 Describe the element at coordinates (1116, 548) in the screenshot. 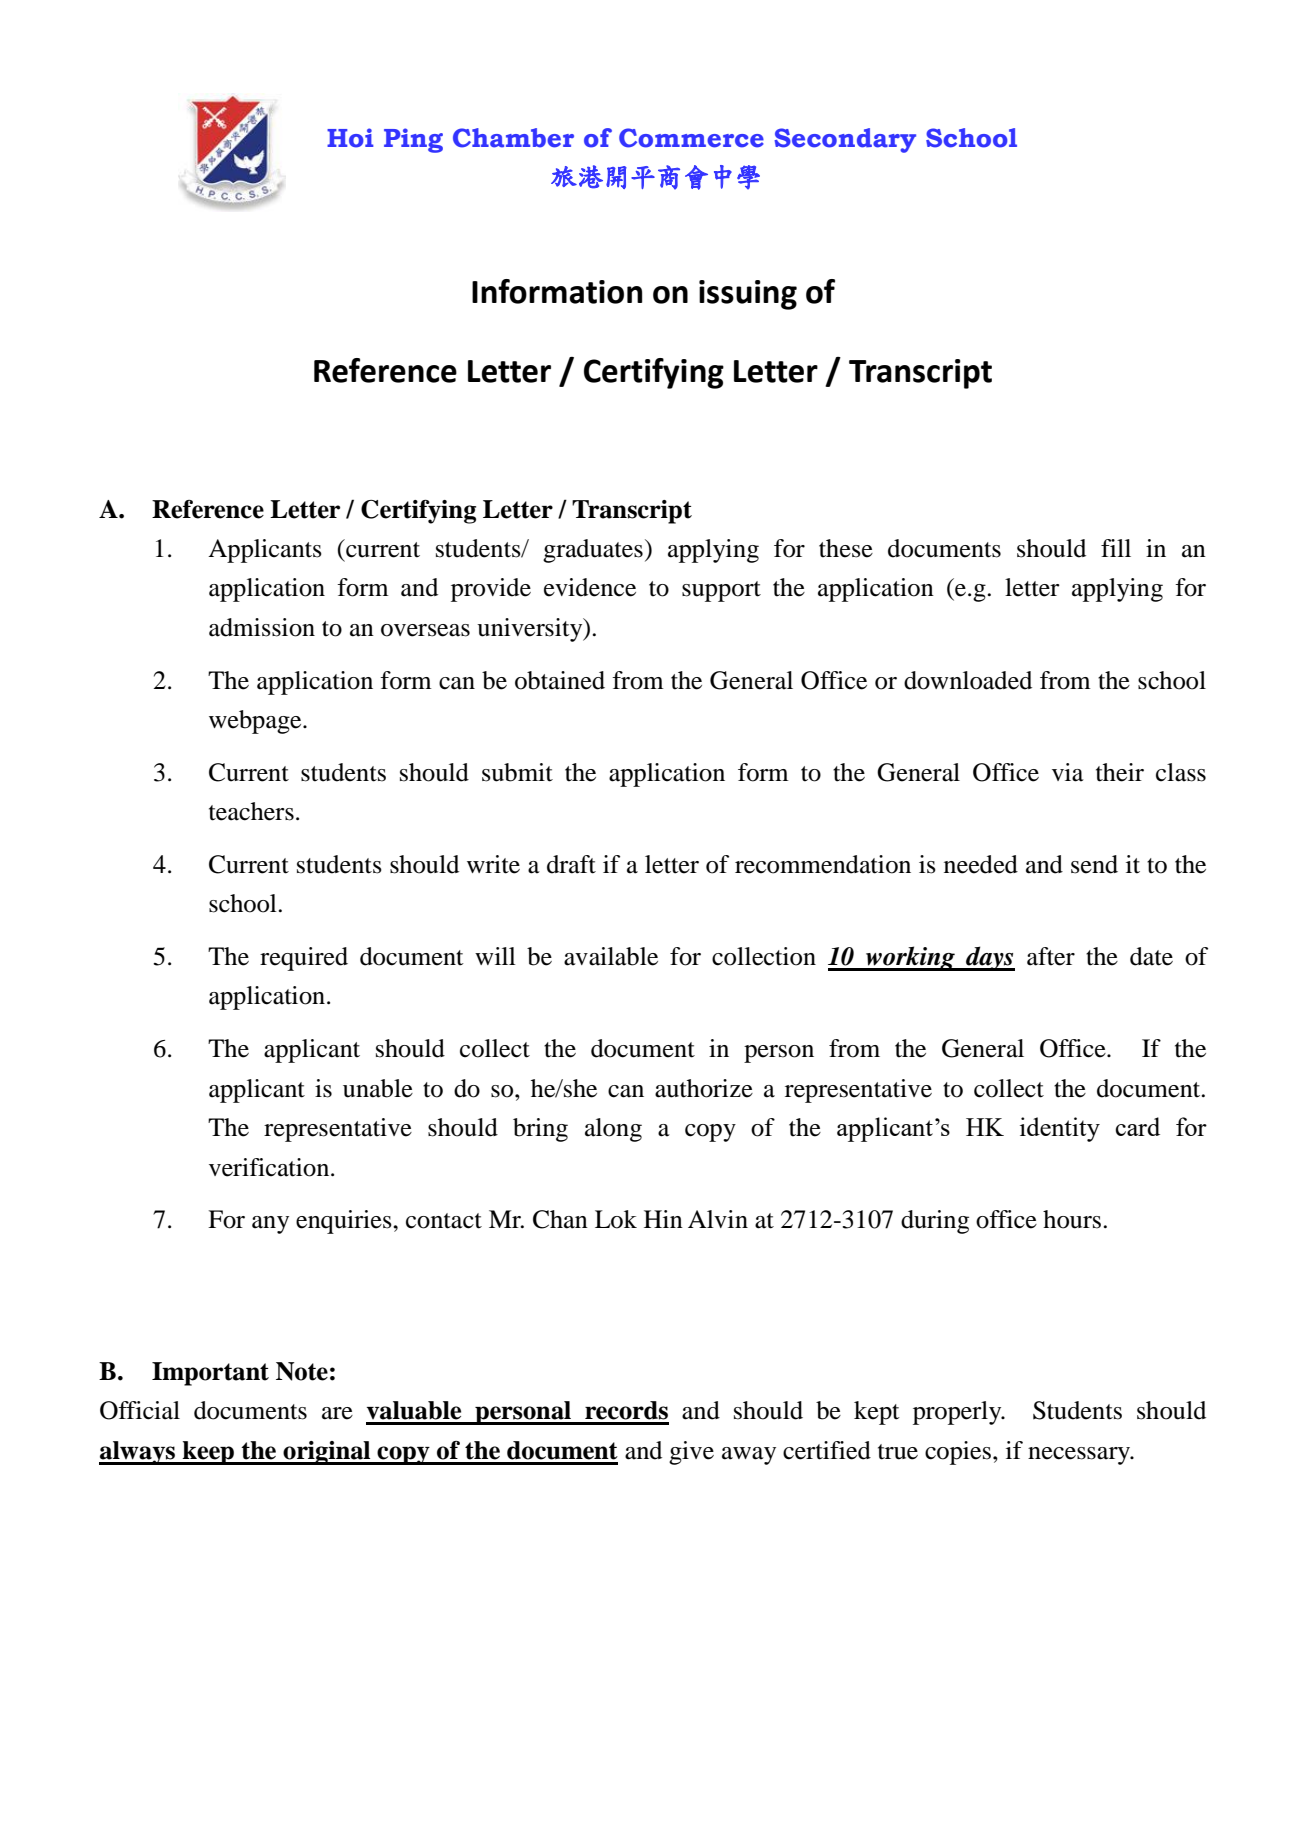

I see `fill` at that location.
